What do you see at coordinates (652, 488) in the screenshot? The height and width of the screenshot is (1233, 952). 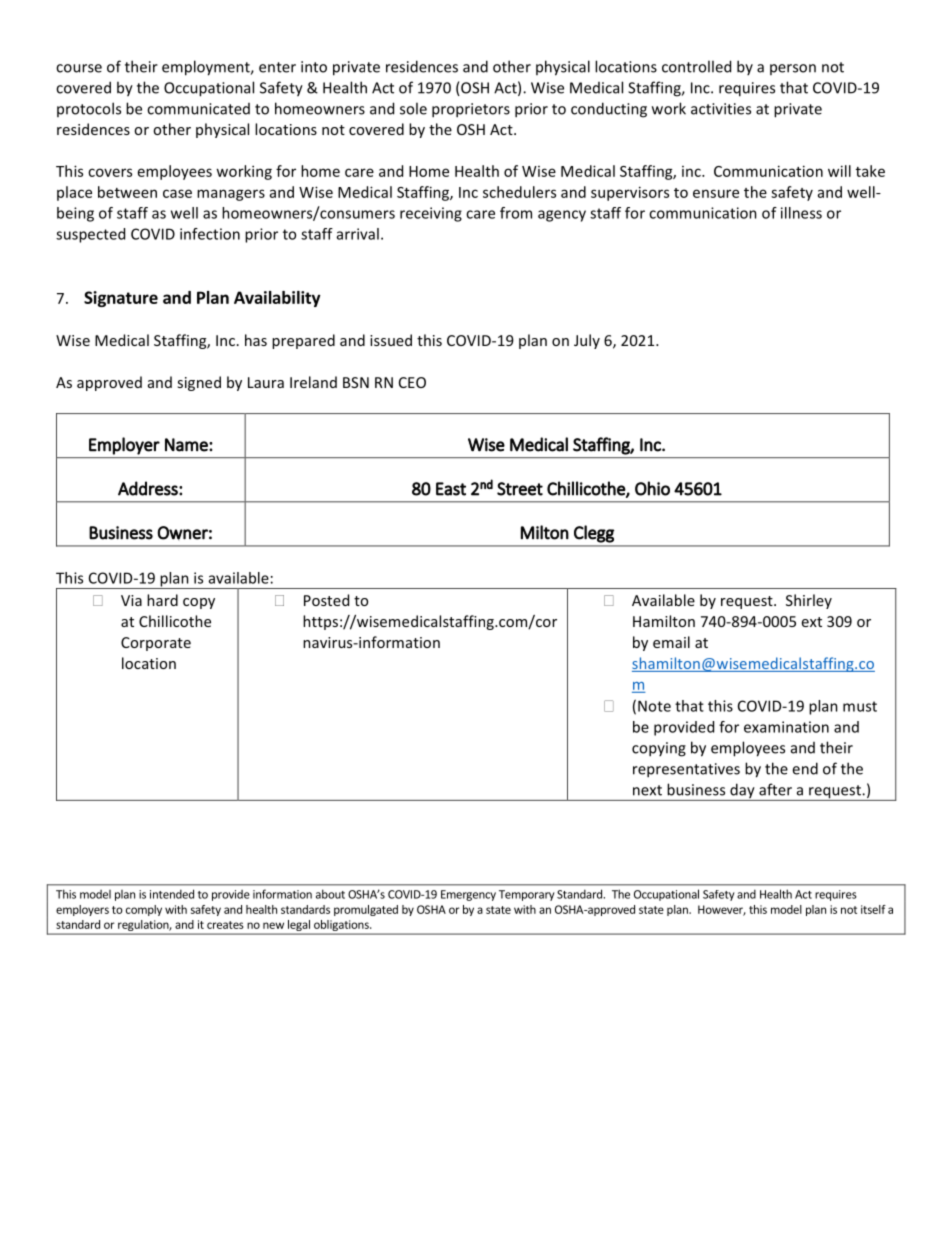 I see `Ohio` at bounding box center [652, 488].
